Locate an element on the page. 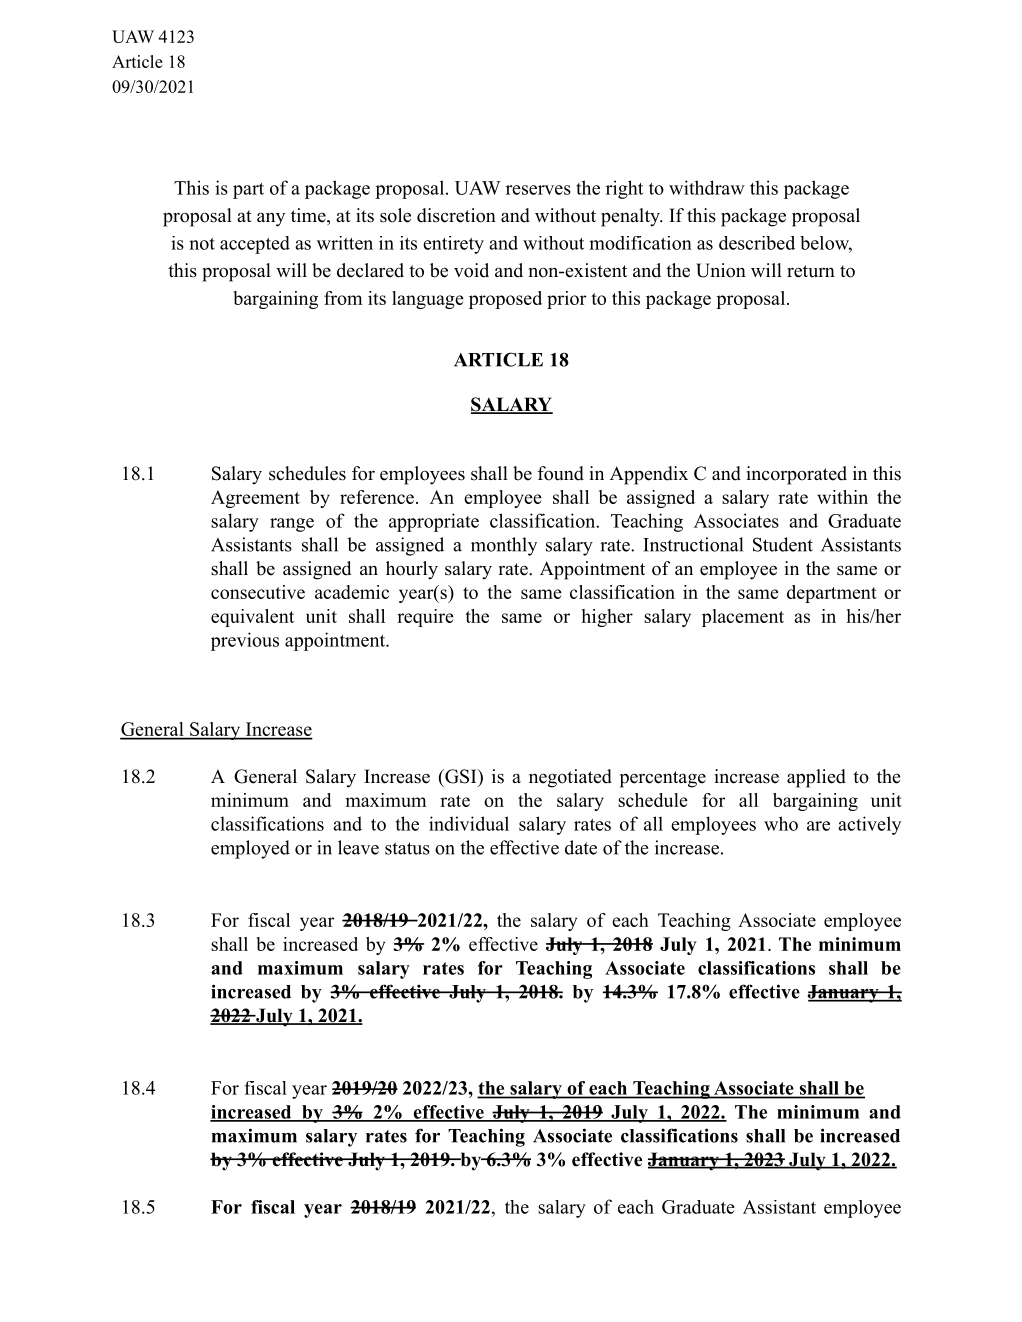 This document has width=1022, height=1322. placement is located at coordinates (743, 618).
